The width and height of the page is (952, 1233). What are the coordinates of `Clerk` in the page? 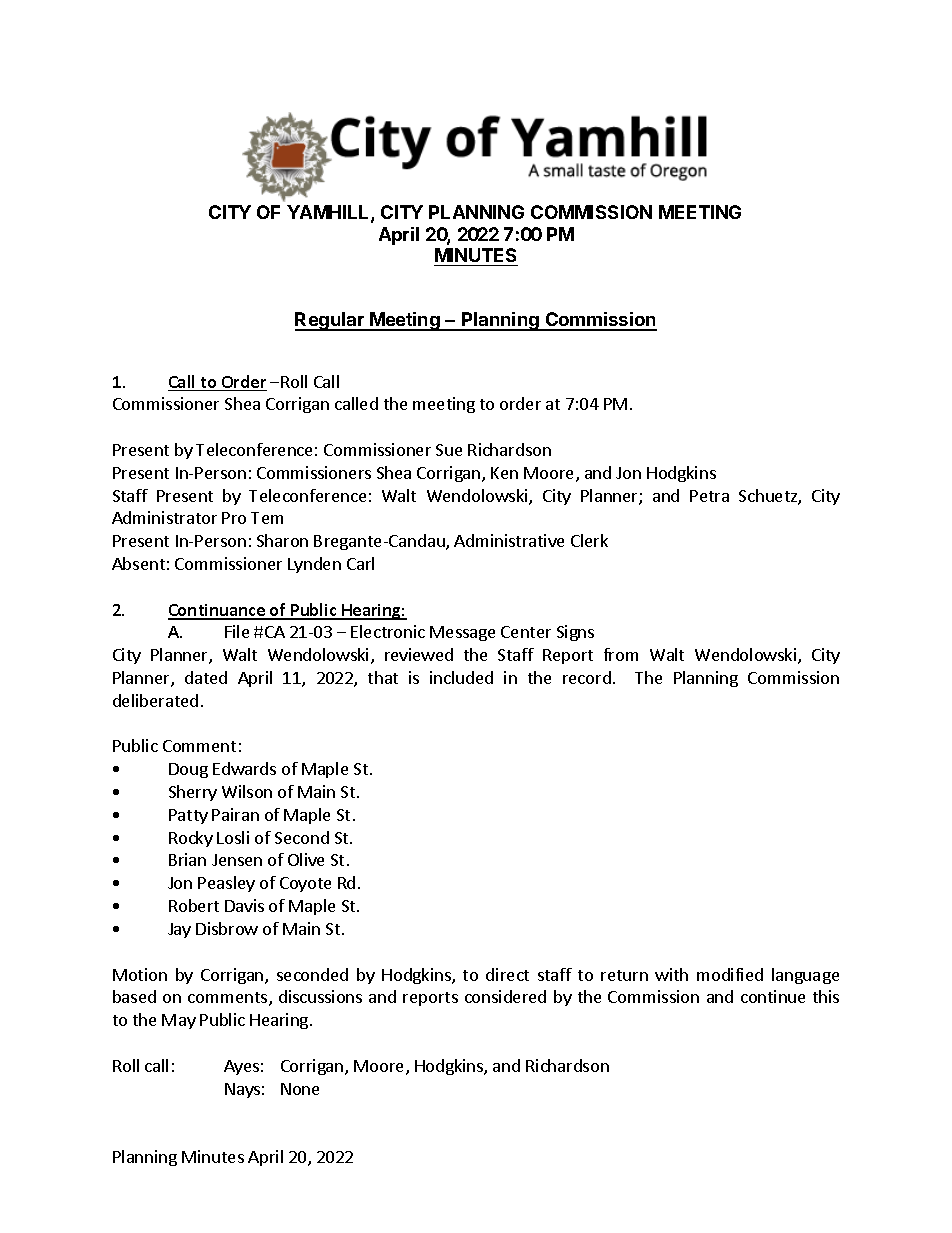 It's located at (589, 540).
